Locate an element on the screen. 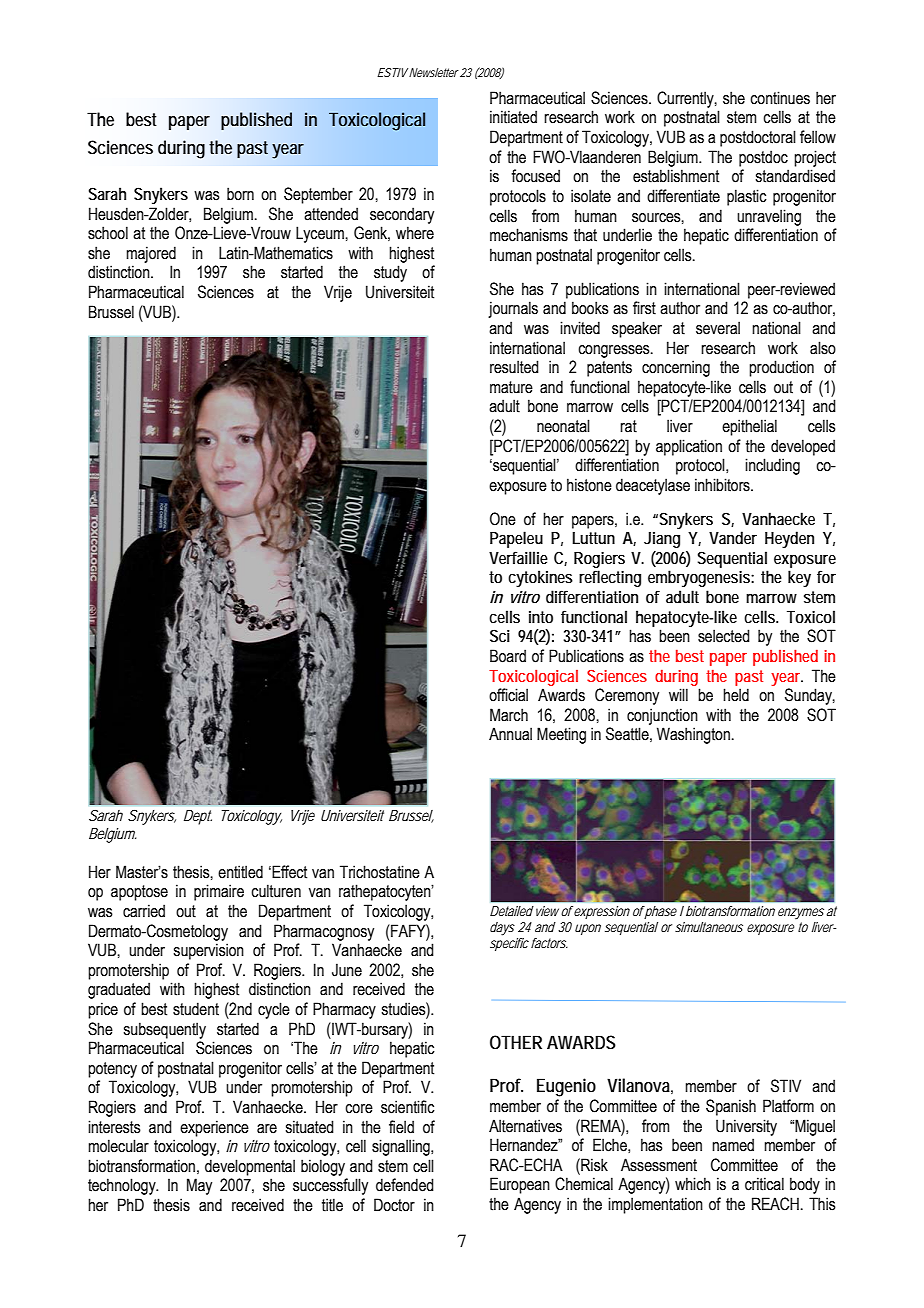  Vander is located at coordinates (733, 537).
